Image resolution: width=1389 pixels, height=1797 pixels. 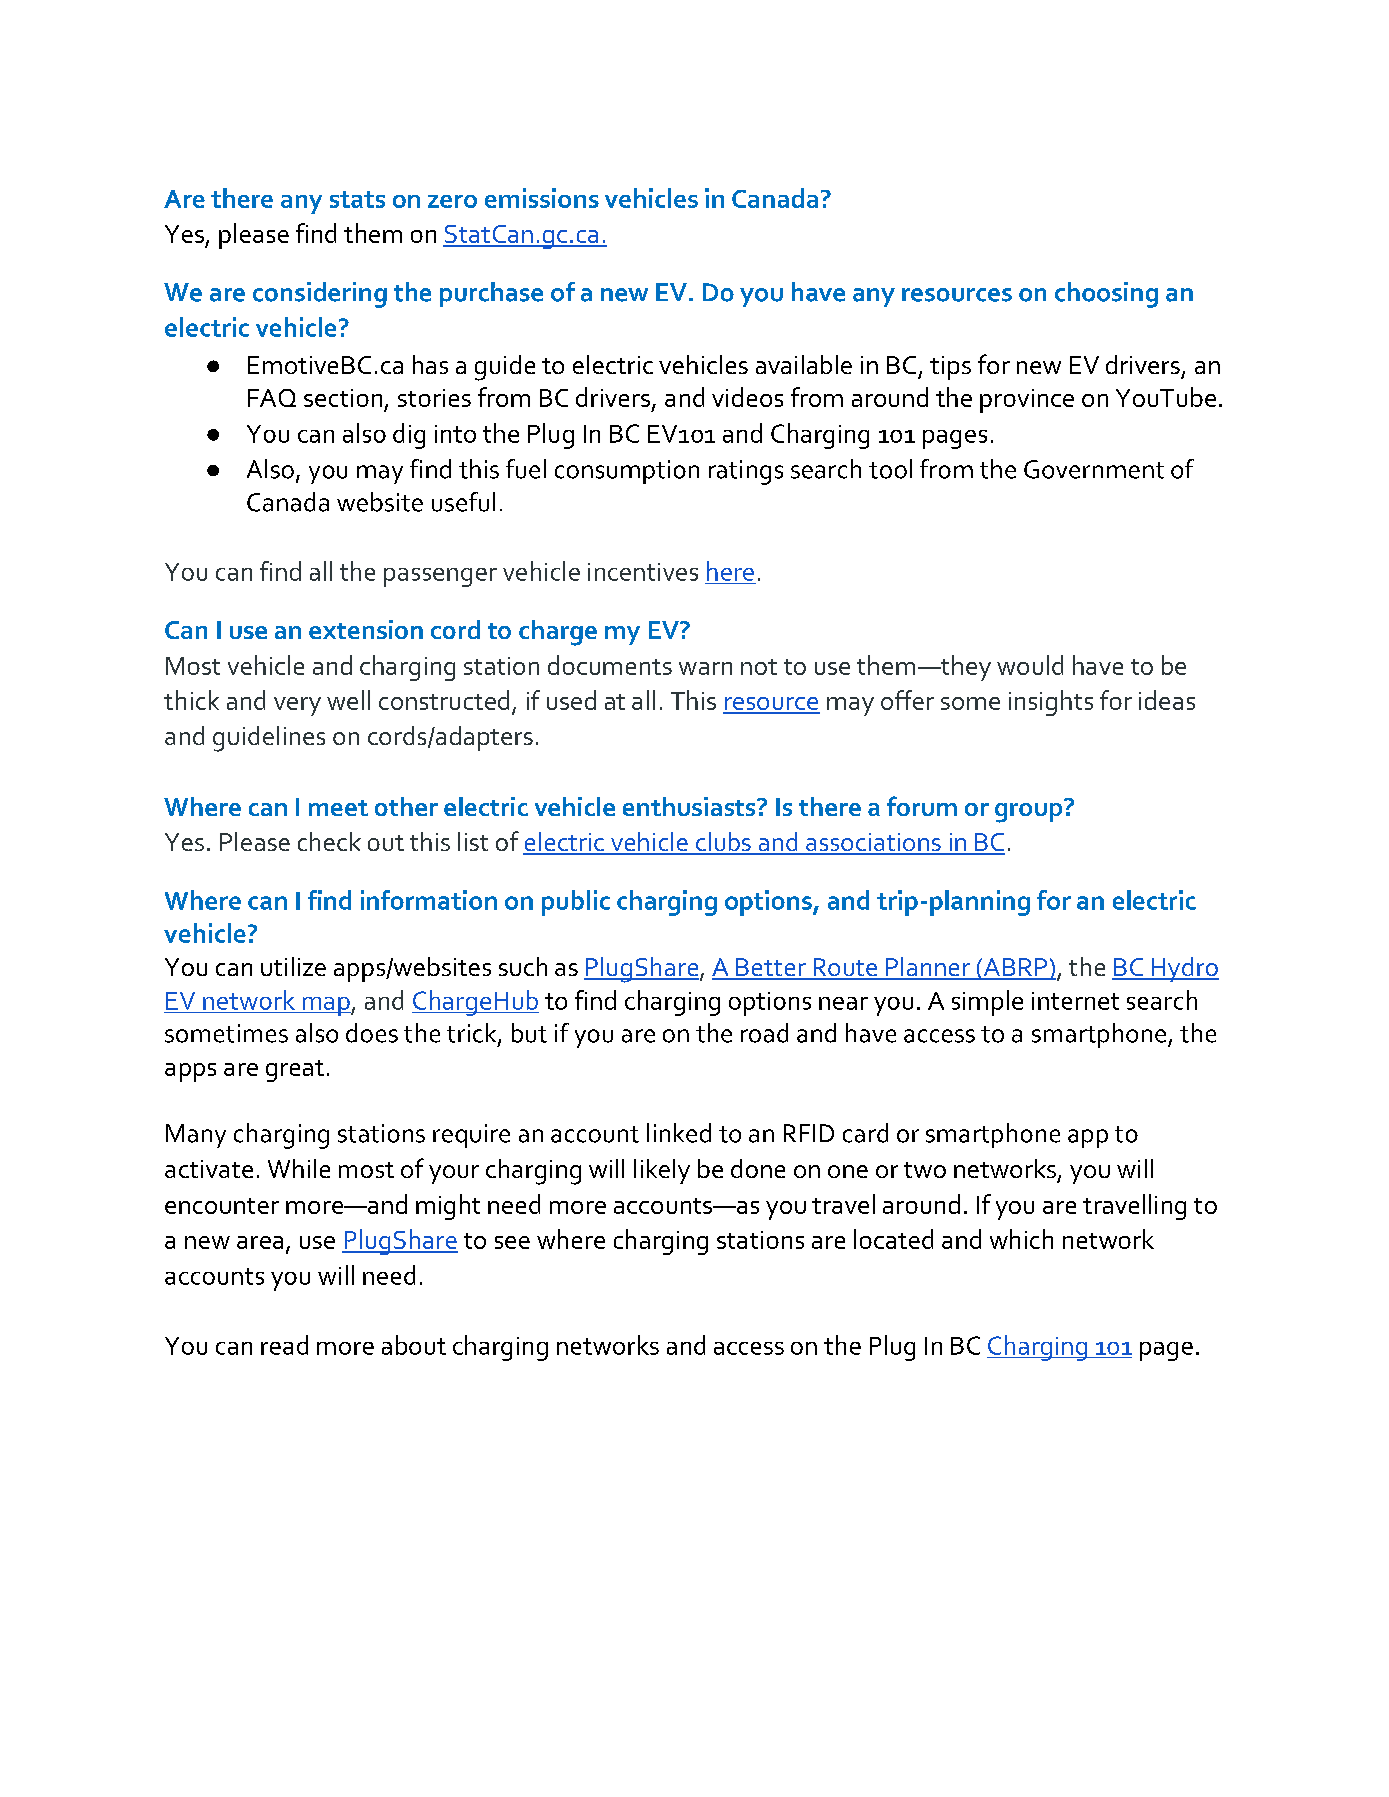 I want to click on stats, so click(x=357, y=199).
